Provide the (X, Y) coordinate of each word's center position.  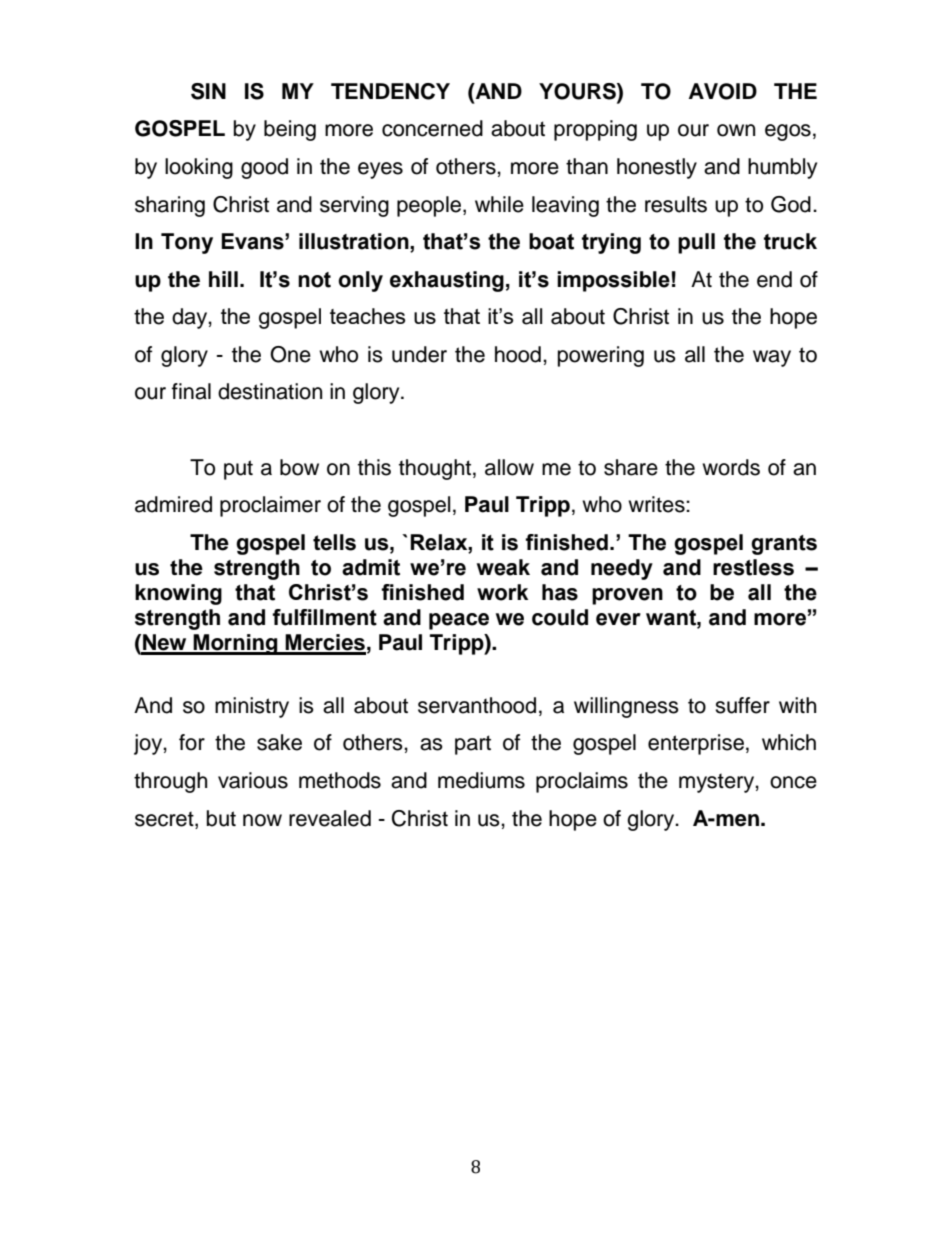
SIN (208, 91)
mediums (481, 780)
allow (509, 467)
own (736, 130)
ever (618, 619)
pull (696, 243)
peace (459, 621)
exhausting (447, 281)
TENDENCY (390, 91)
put (238, 470)
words (731, 467)
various (253, 780)
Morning (236, 644)
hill (223, 279)
